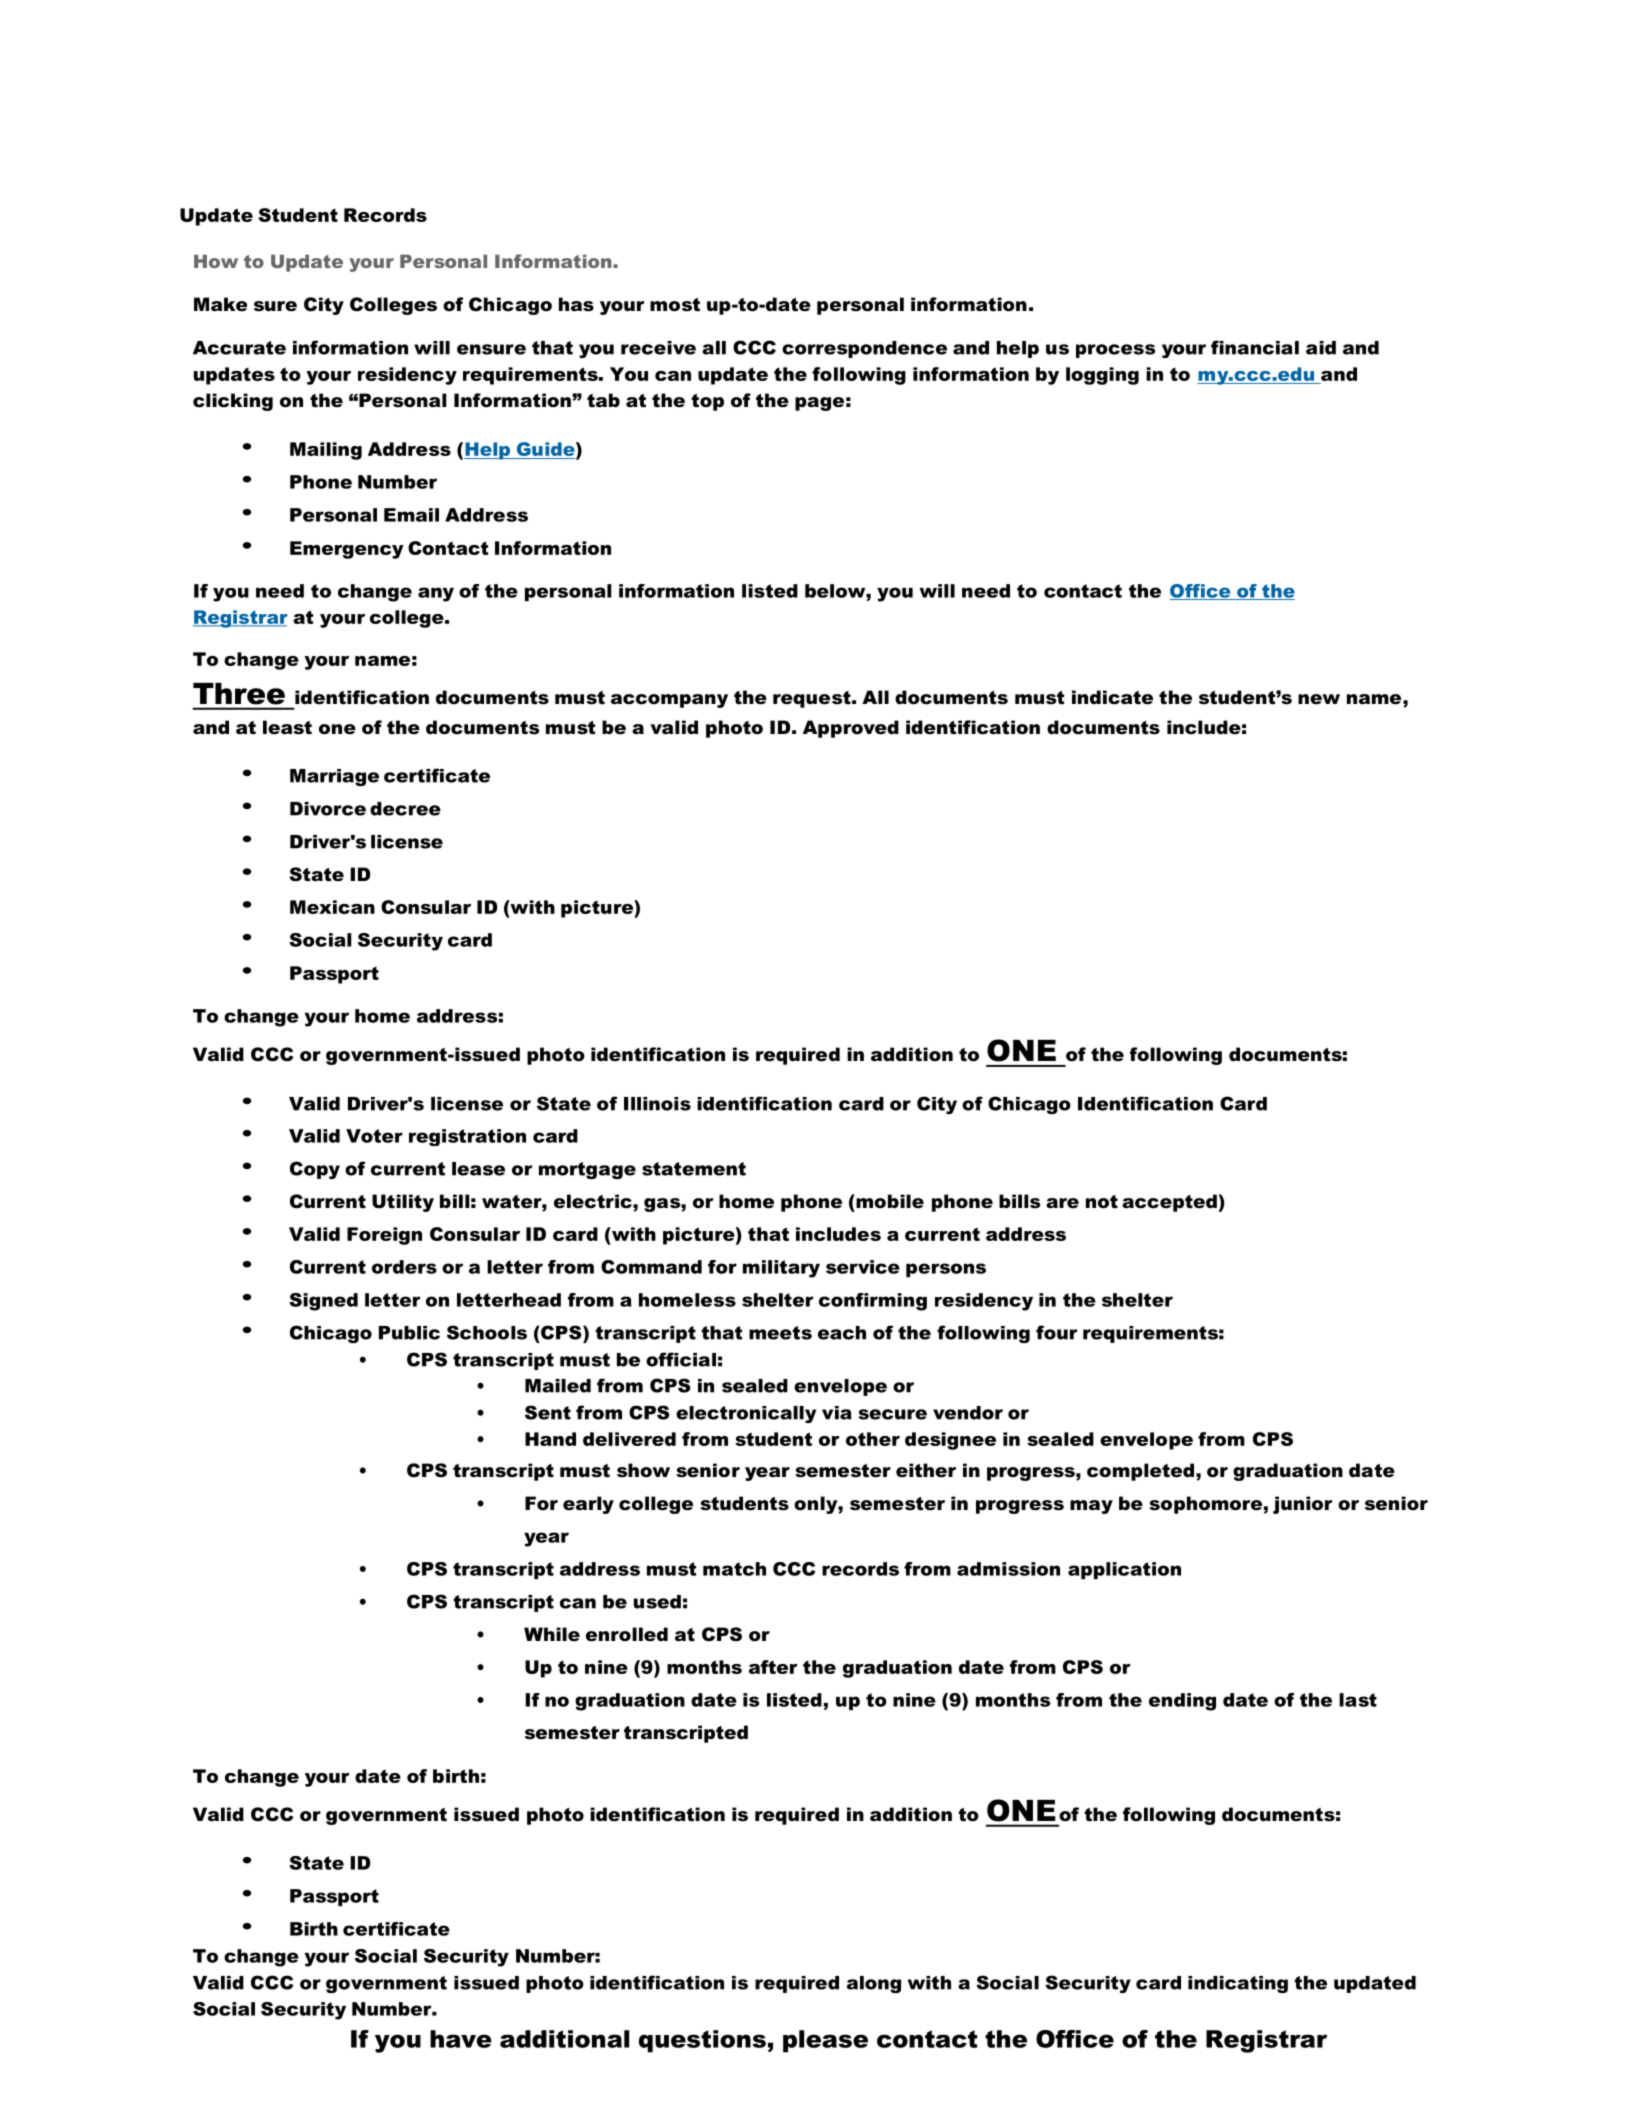 The image size is (1638, 2120). I want to click on application, so click(1124, 1570).
